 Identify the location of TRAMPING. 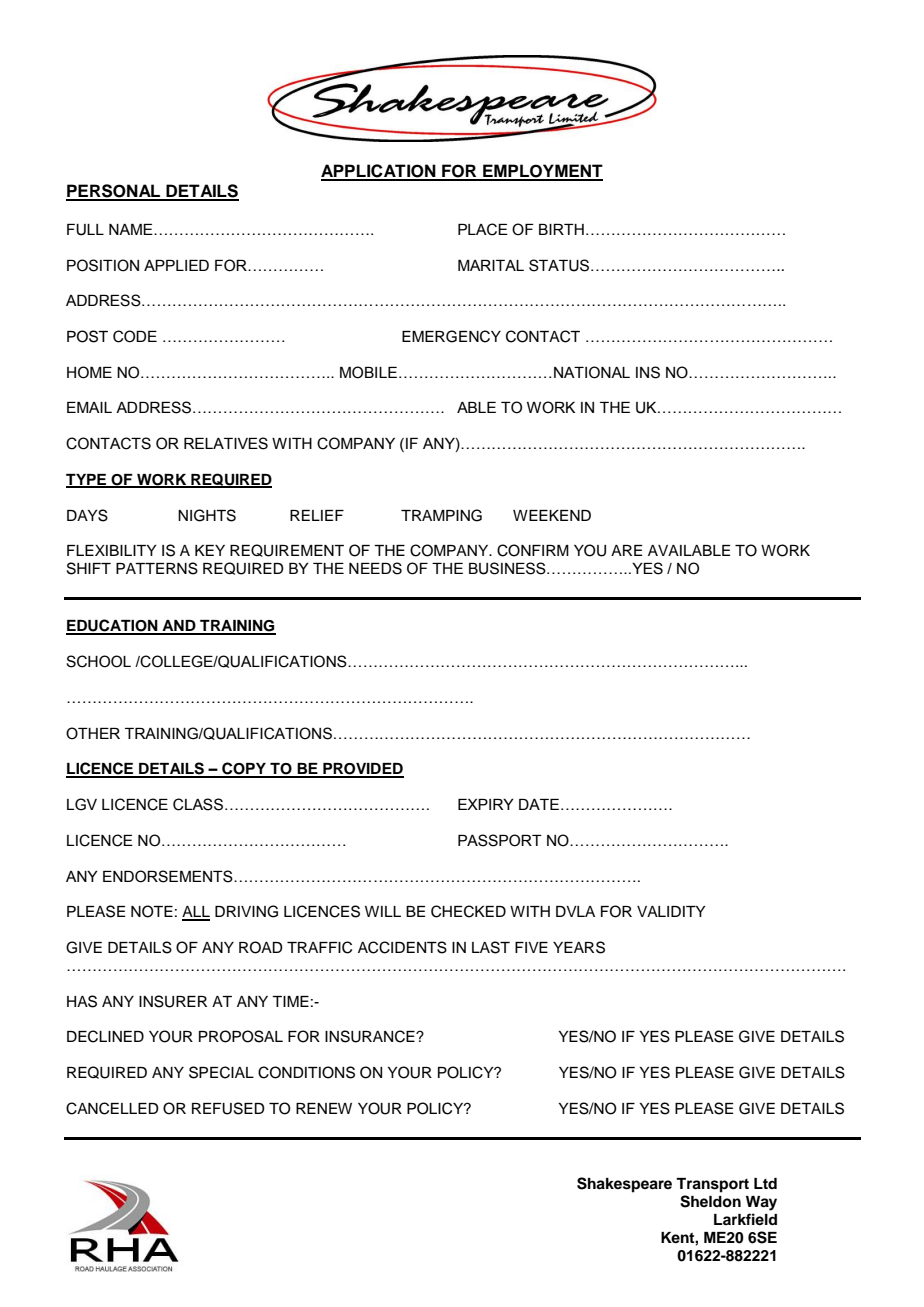
(441, 515).
